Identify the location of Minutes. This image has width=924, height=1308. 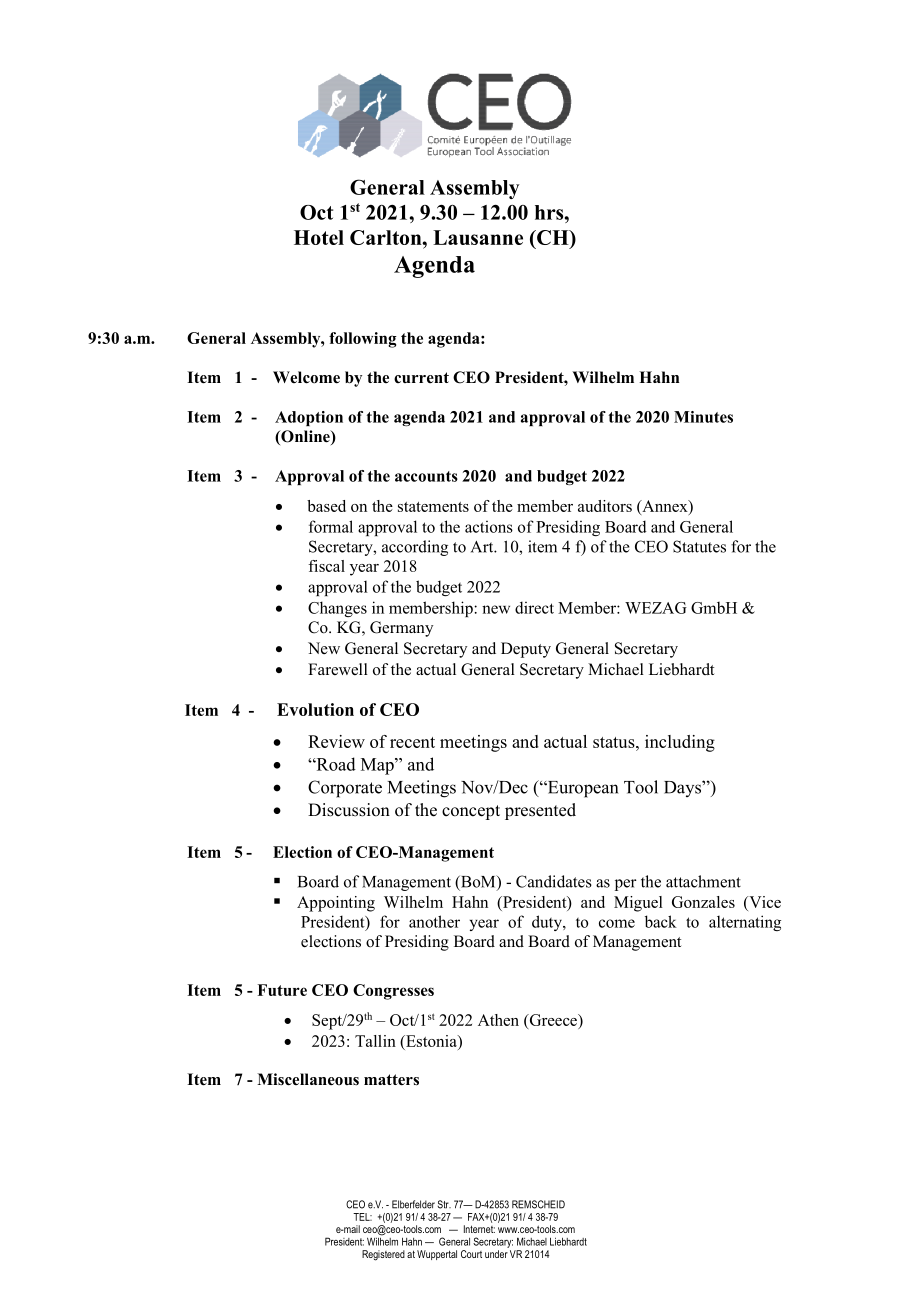
(703, 417).
